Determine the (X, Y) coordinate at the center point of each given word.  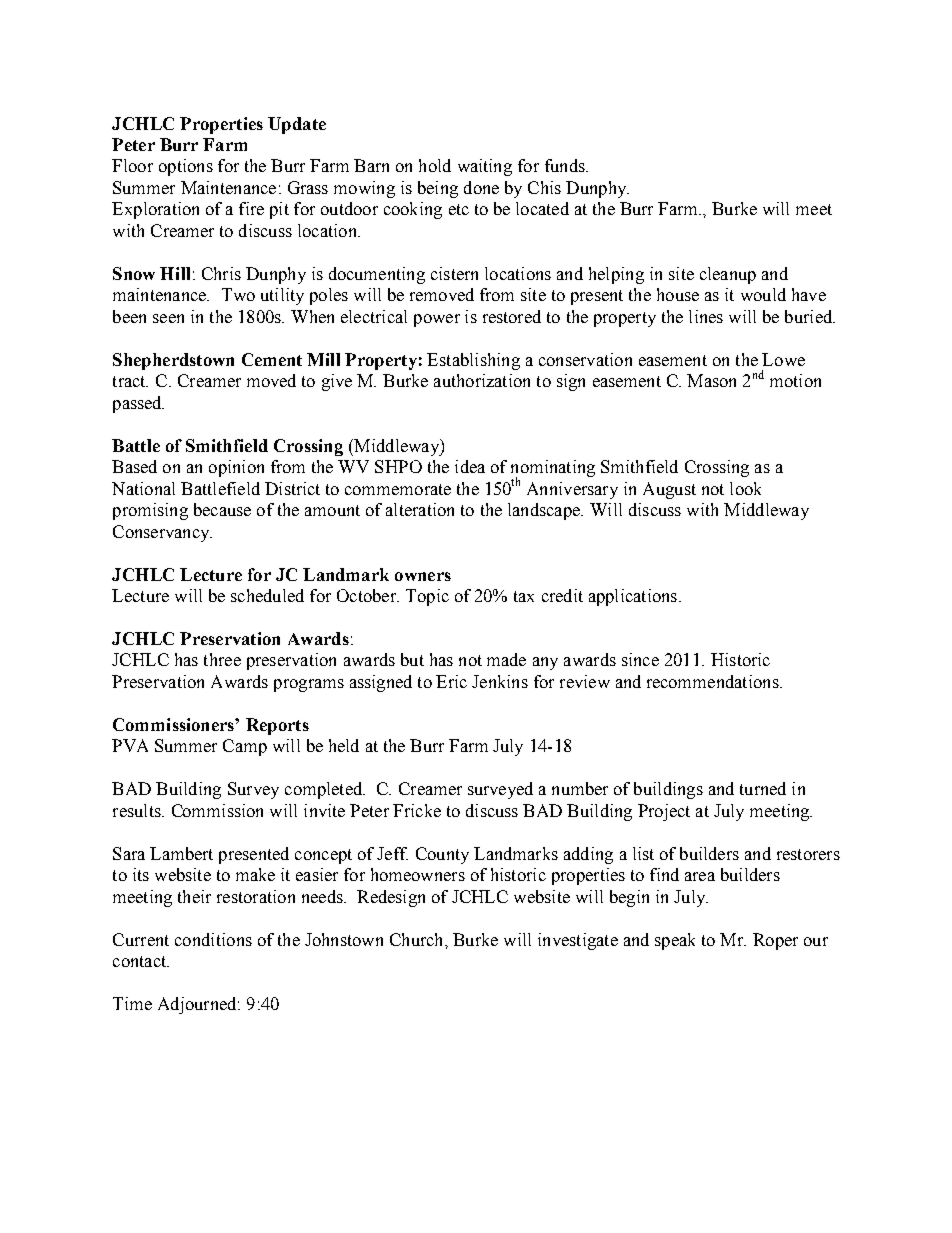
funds (566, 165)
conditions (213, 939)
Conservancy (162, 533)
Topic (427, 597)
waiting (485, 167)
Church (418, 939)
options (186, 167)
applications (634, 597)
